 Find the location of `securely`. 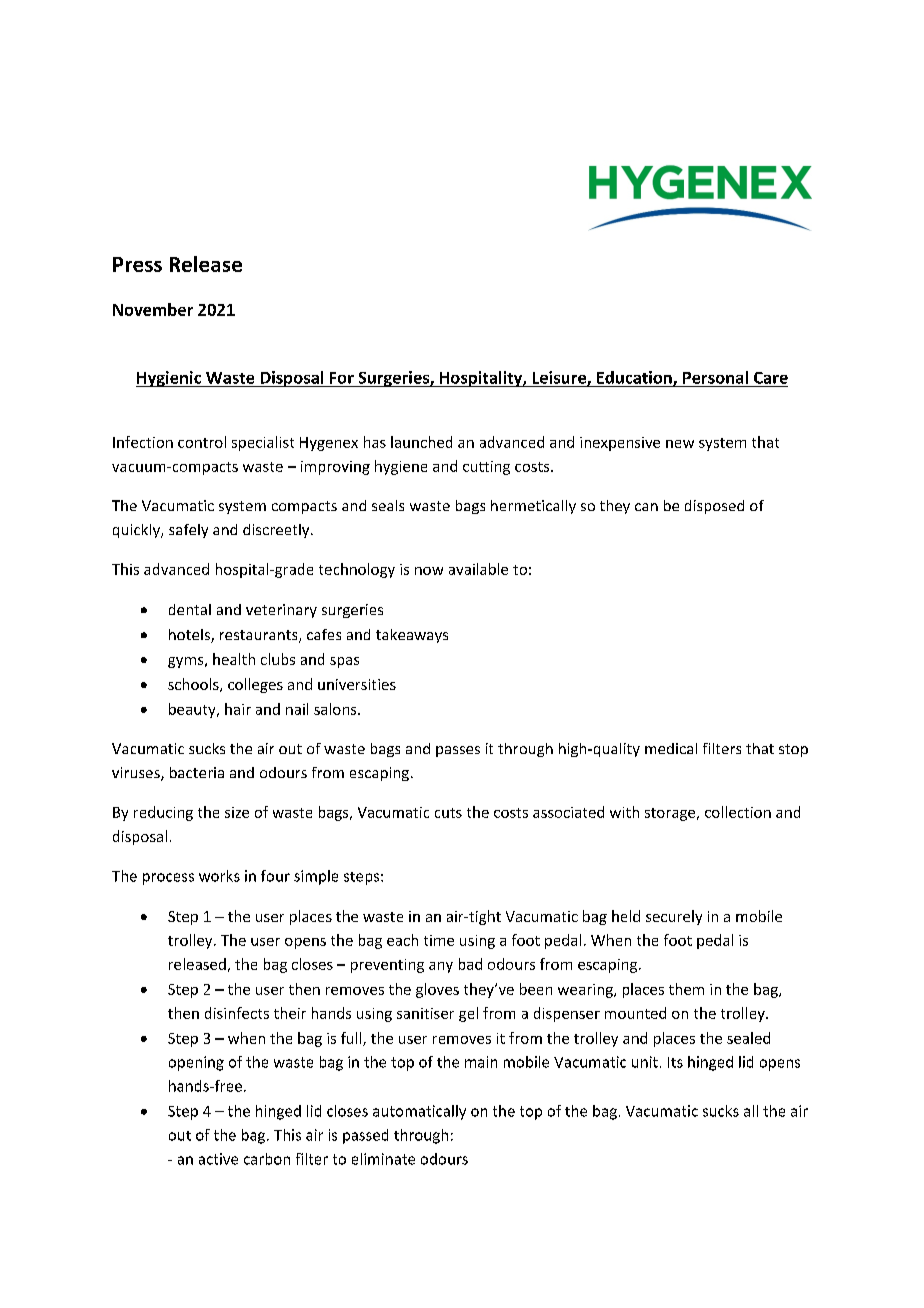

securely is located at coordinates (674, 917).
